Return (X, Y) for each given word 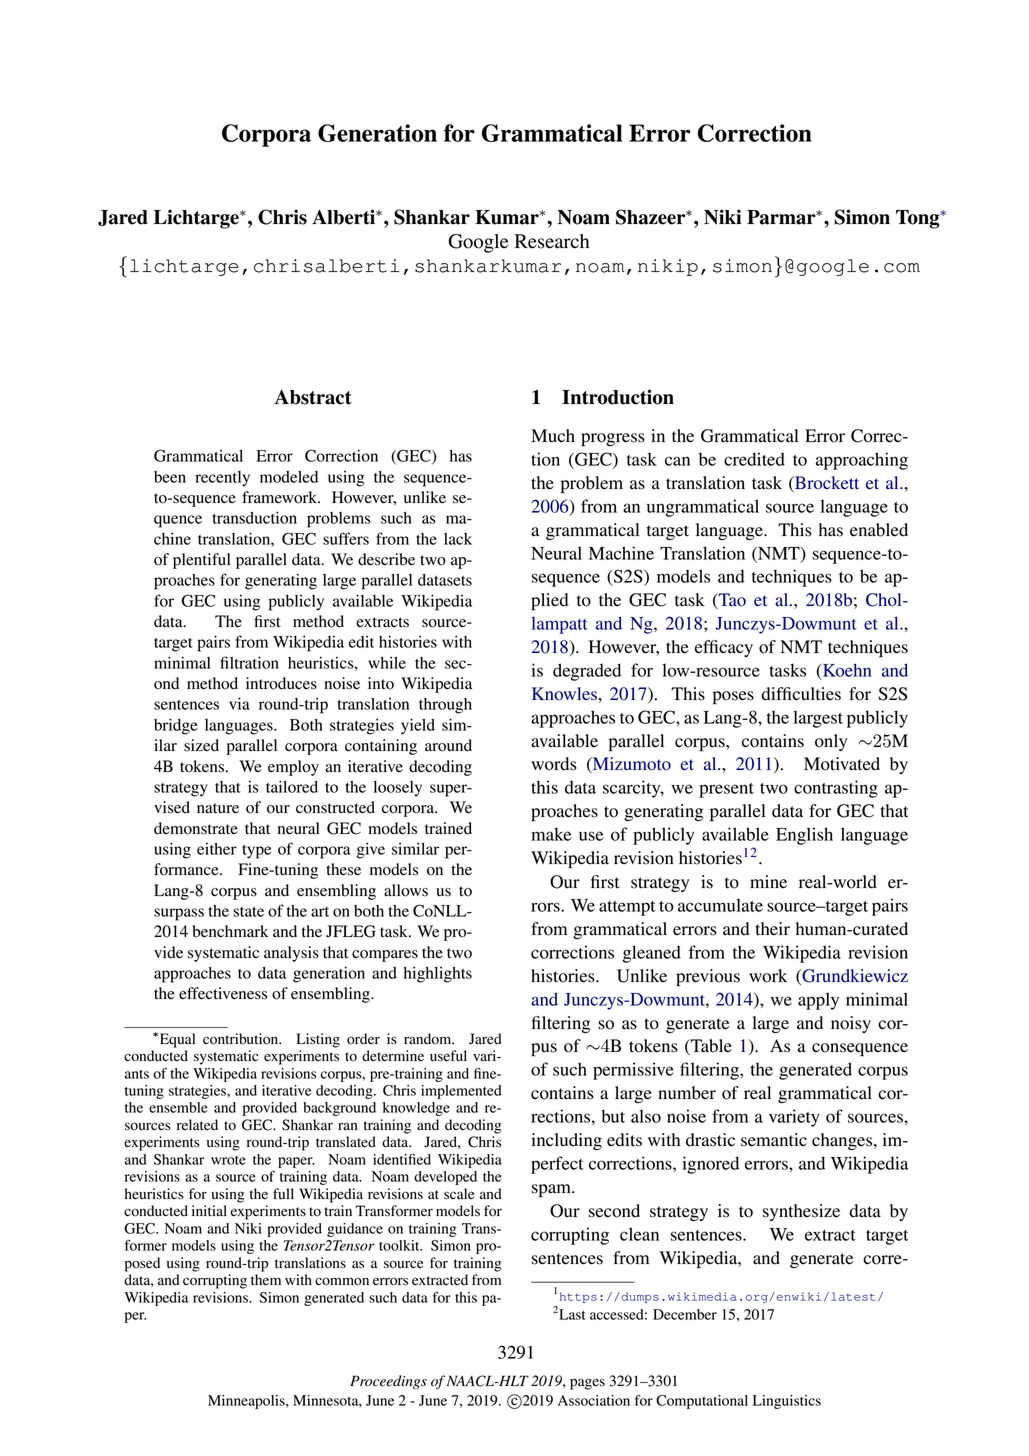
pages (587, 1384)
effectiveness (223, 993)
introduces (281, 683)
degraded (587, 672)
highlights (438, 974)
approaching (862, 461)
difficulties (801, 694)
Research (552, 241)
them (266, 1279)
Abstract (313, 397)
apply (818, 1001)
